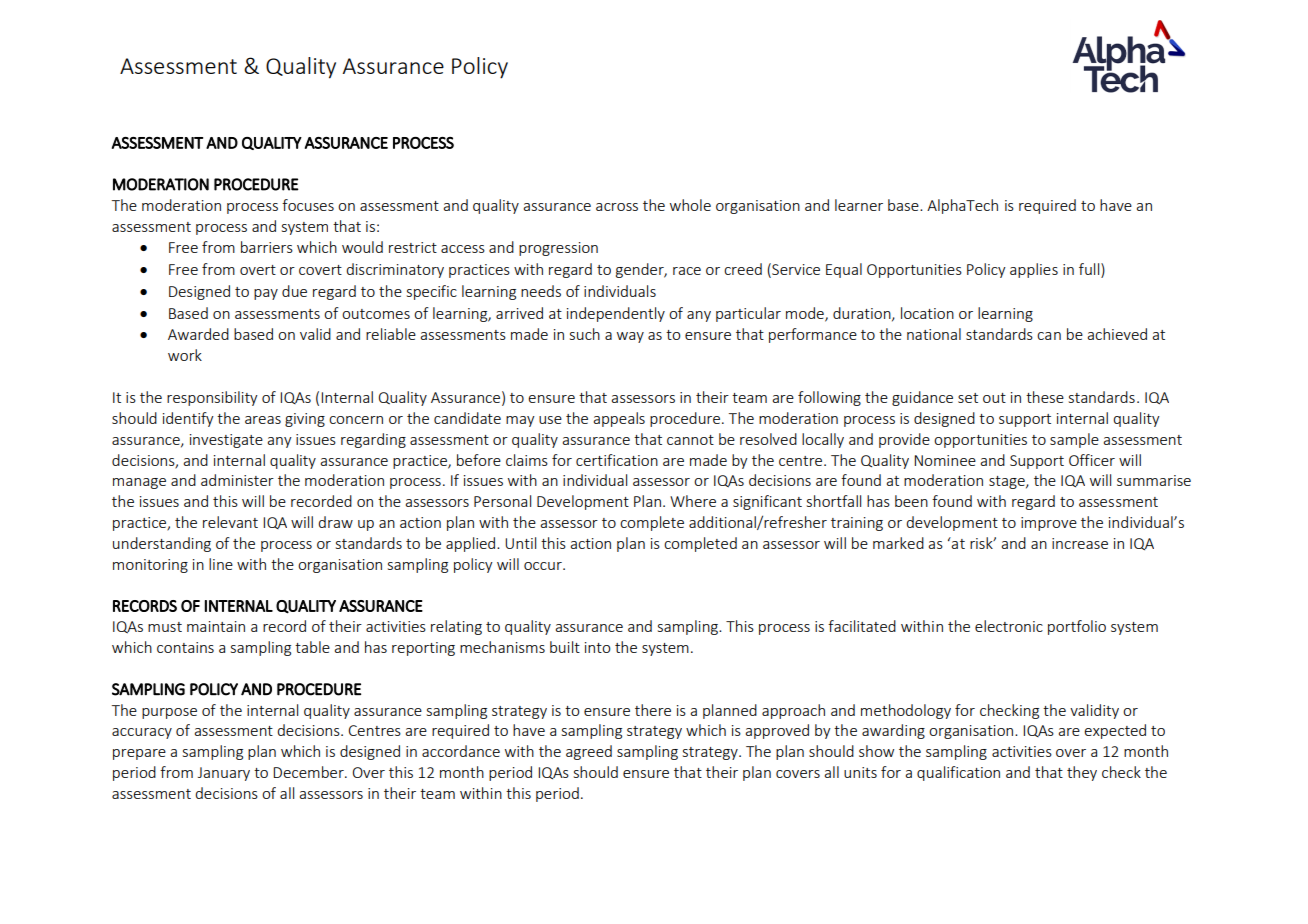 Image resolution: width=1308 pixels, height=924 pixels. Describe the element at coordinates (308, 205) in the screenshot. I see `focuses` at that location.
